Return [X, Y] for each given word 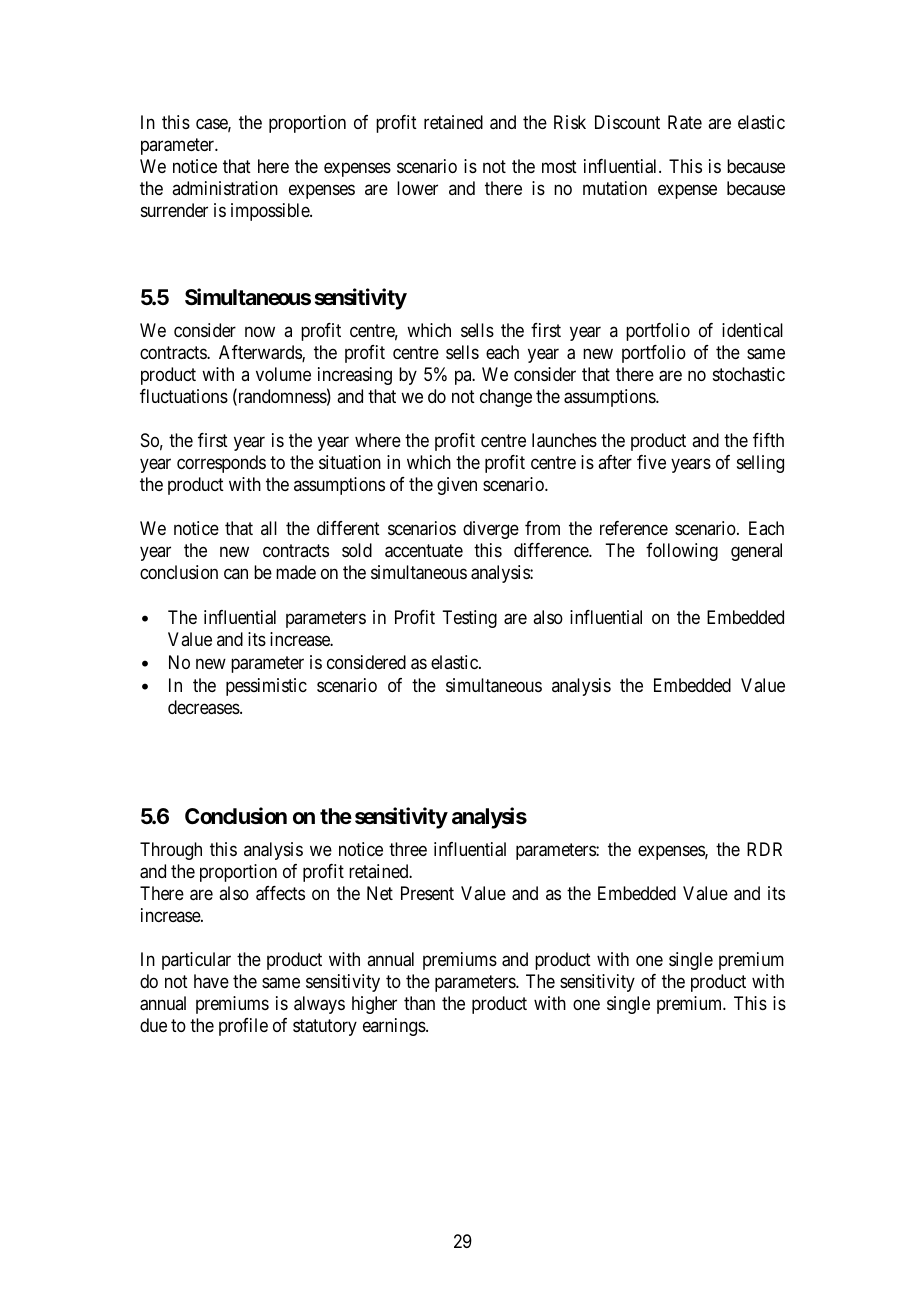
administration [225, 188]
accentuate [424, 551]
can [236, 573]
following [682, 552]
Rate [685, 122]
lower [417, 188]
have [211, 981]
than [419, 1003]
